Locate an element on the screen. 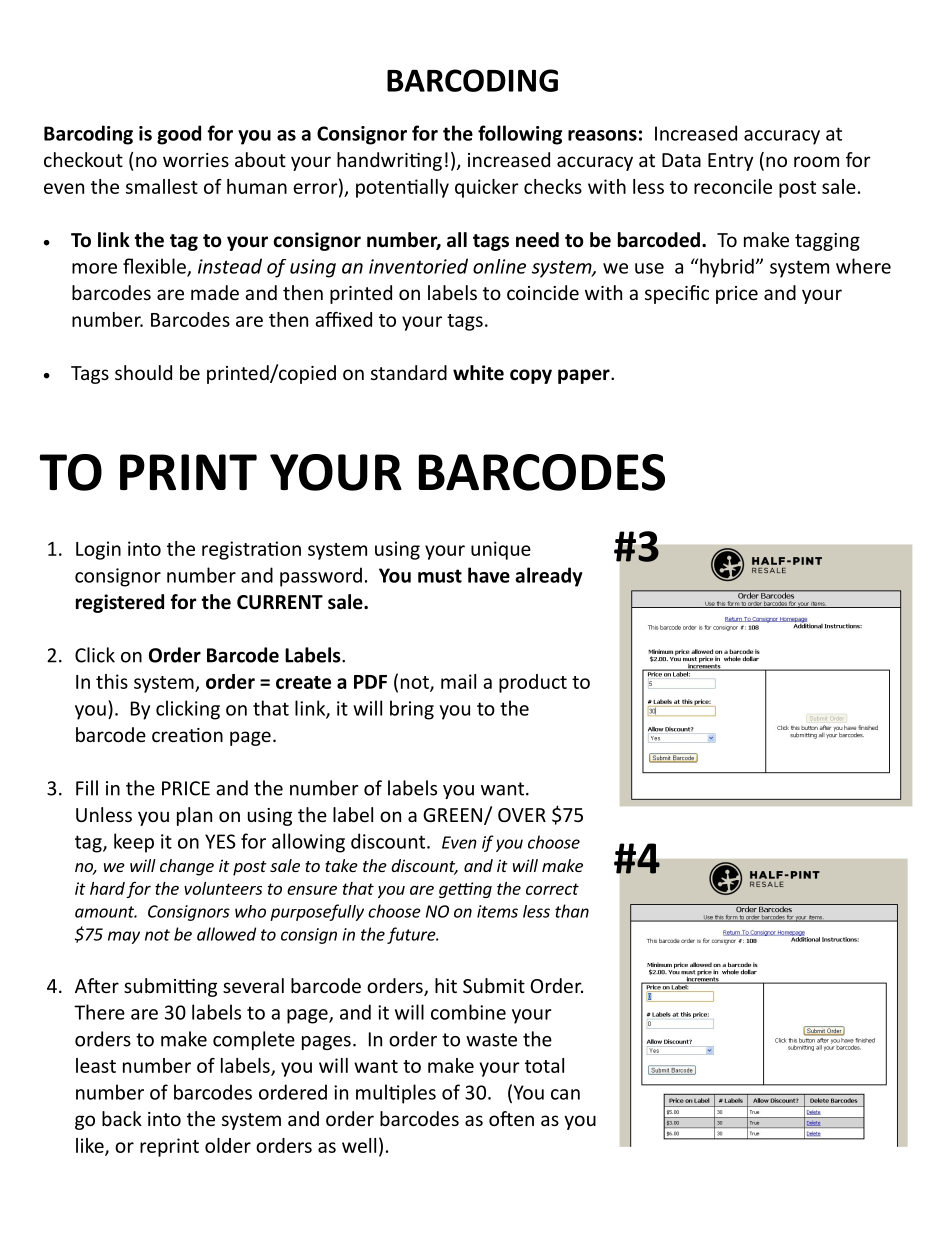 The width and height of the screenshot is (952, 1233). quicker is located at coordinates (487, 188).
